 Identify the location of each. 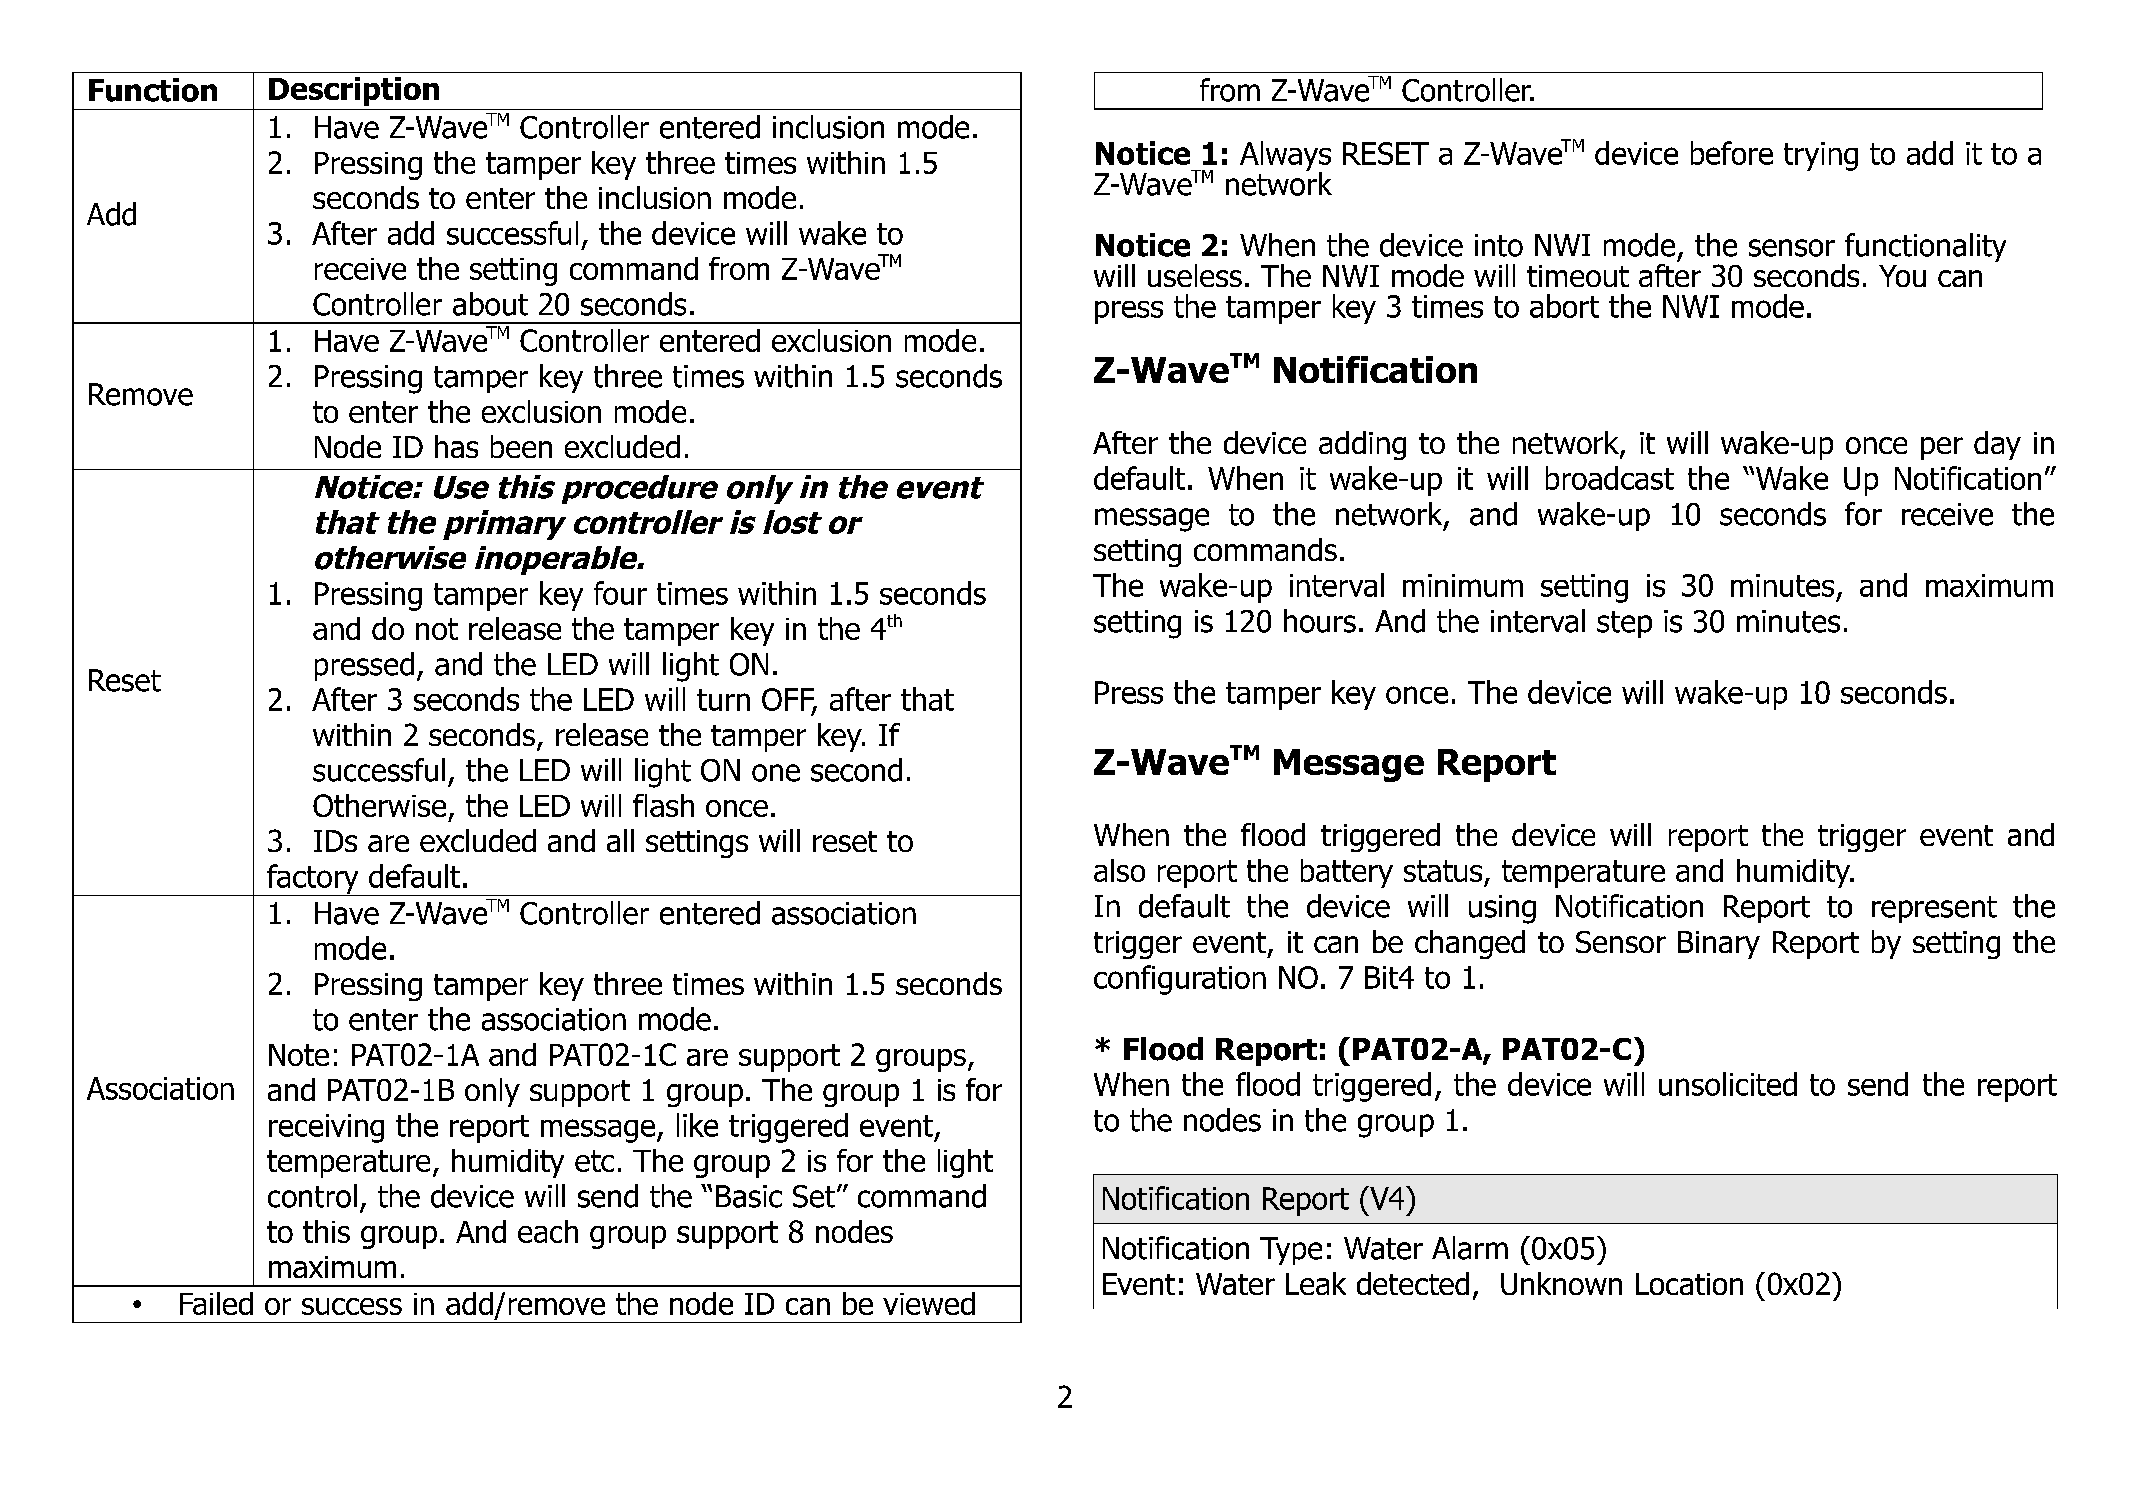
(548, 1231).
